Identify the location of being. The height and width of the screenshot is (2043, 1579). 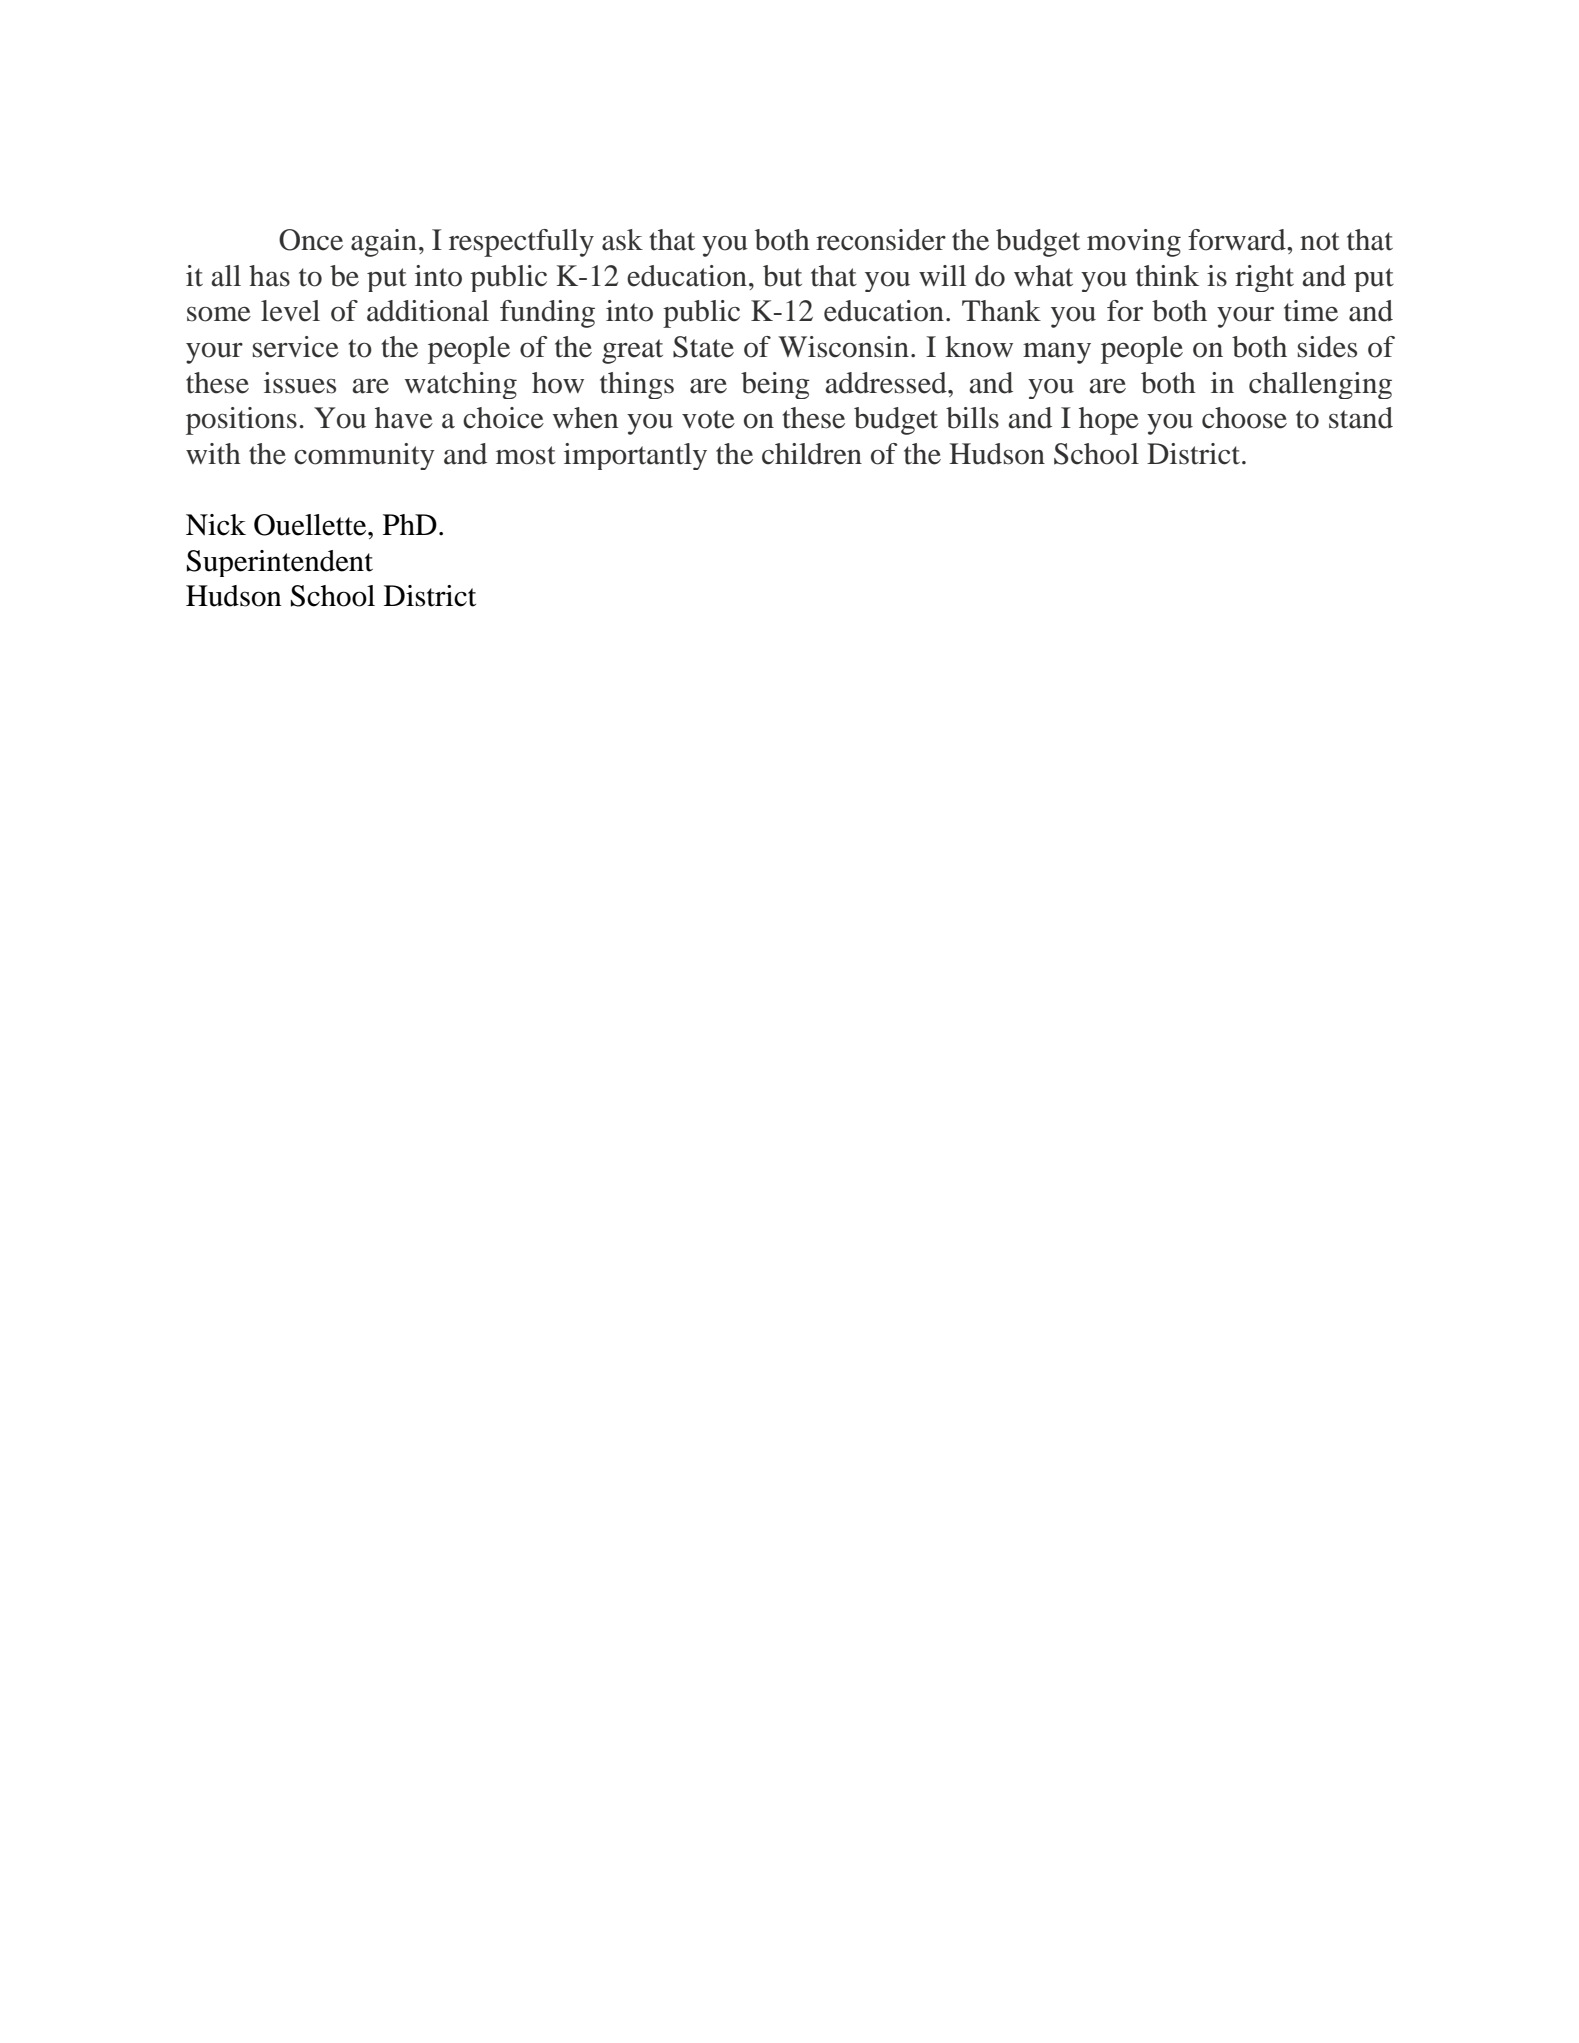
(775, 385).
